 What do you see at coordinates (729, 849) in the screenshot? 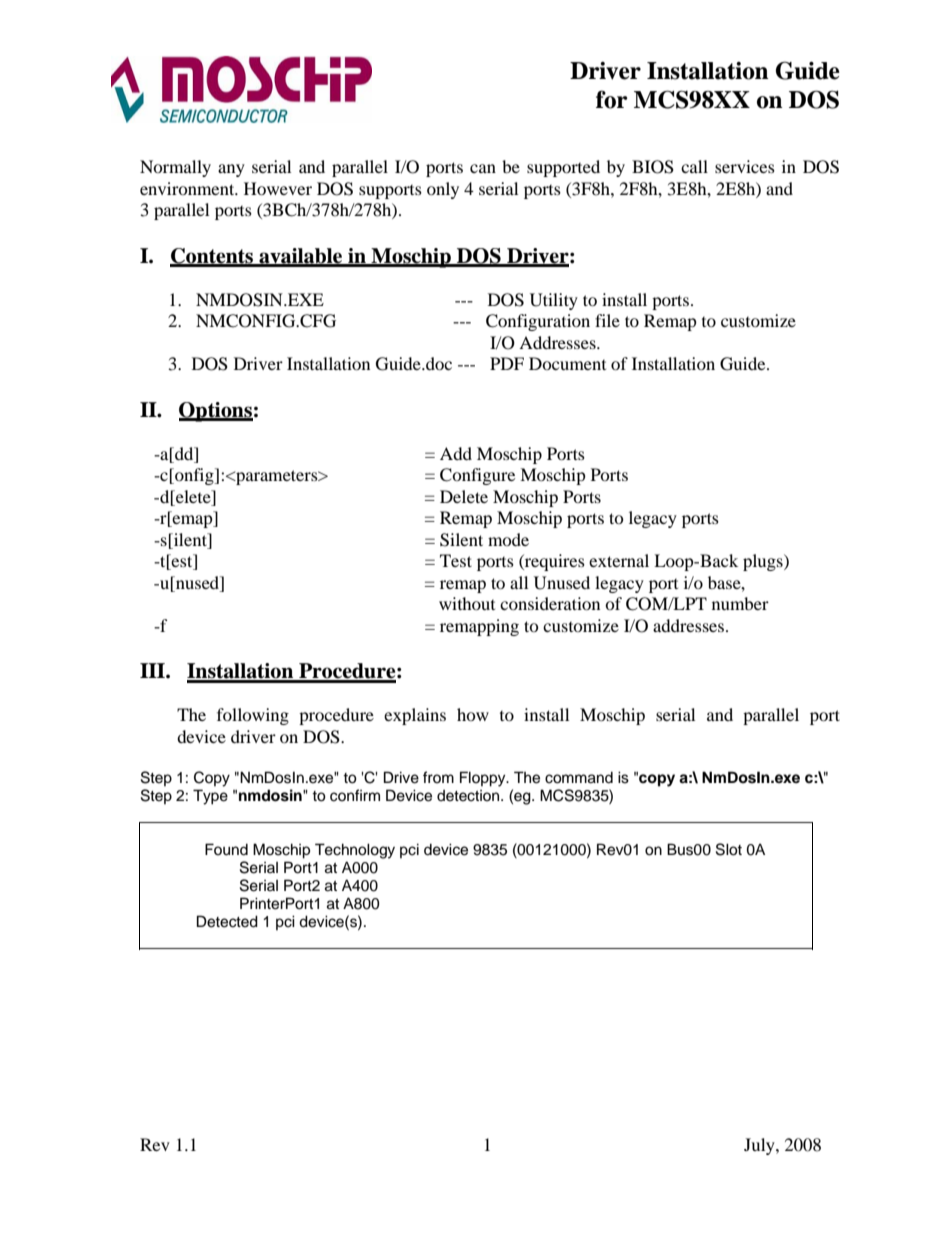
I see `Slot` at bounding box center [729, 849].
